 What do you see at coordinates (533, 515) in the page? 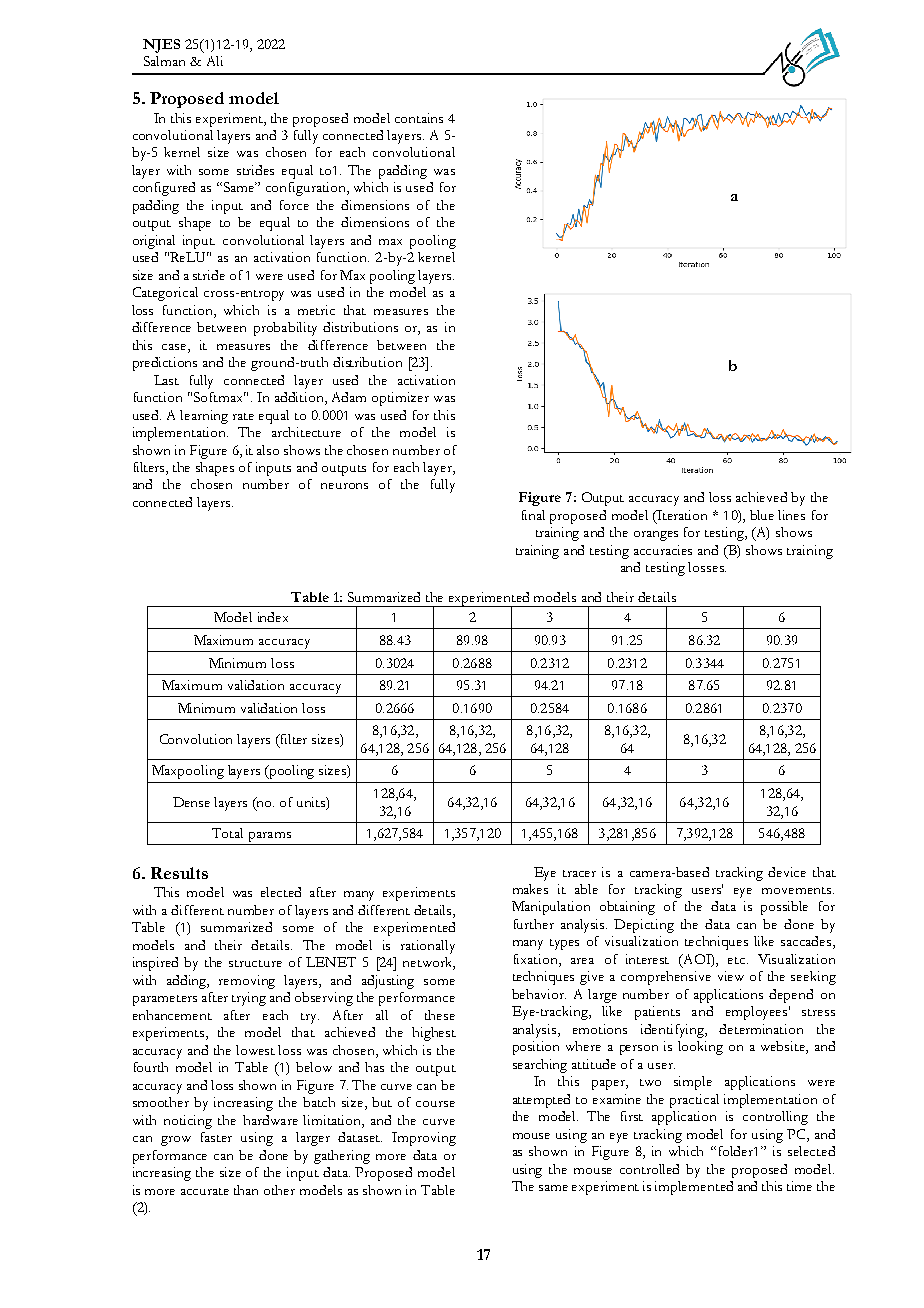
I see `final` at bounding box center [533, 515].
